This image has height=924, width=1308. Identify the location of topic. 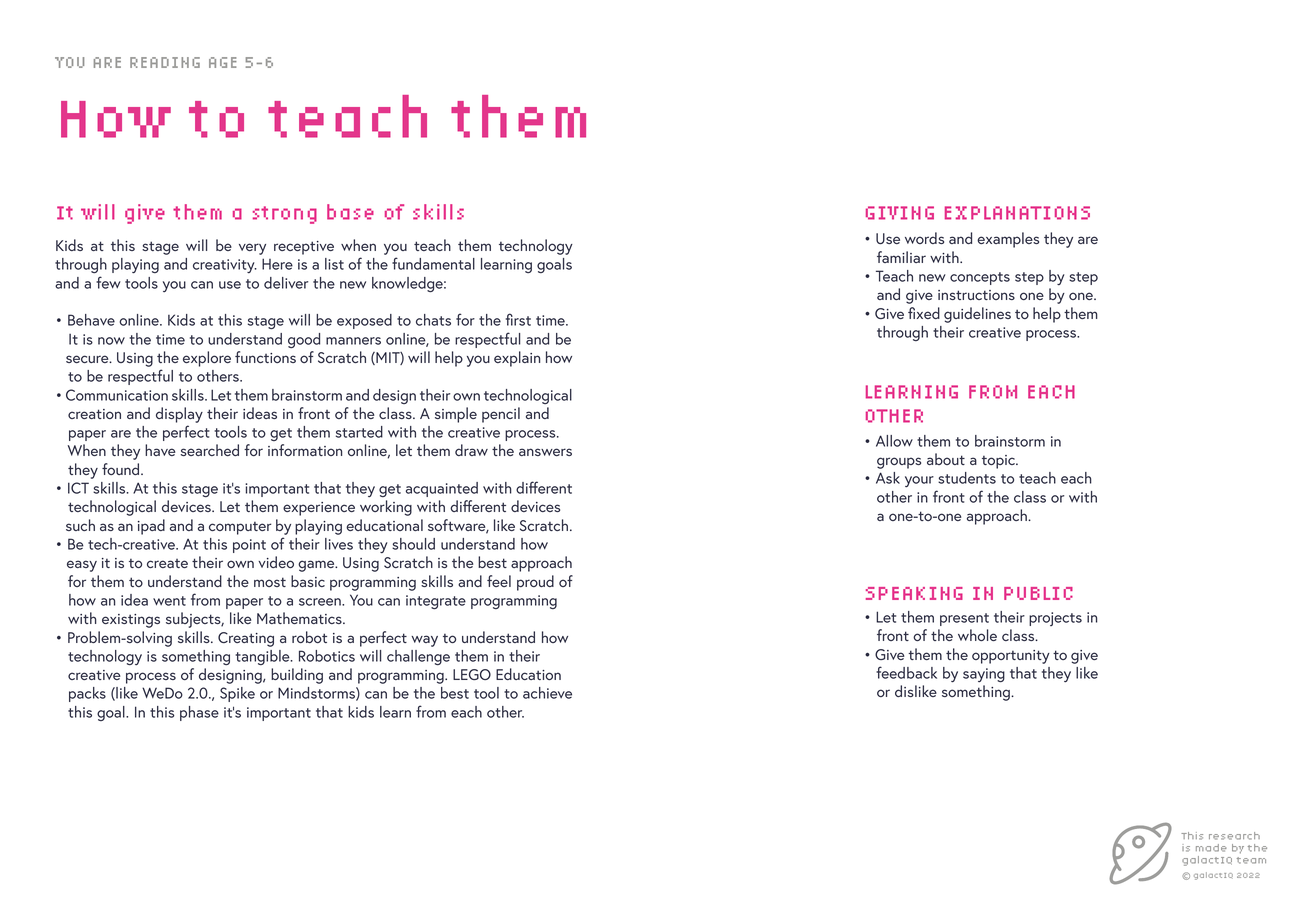
(999, 462).
